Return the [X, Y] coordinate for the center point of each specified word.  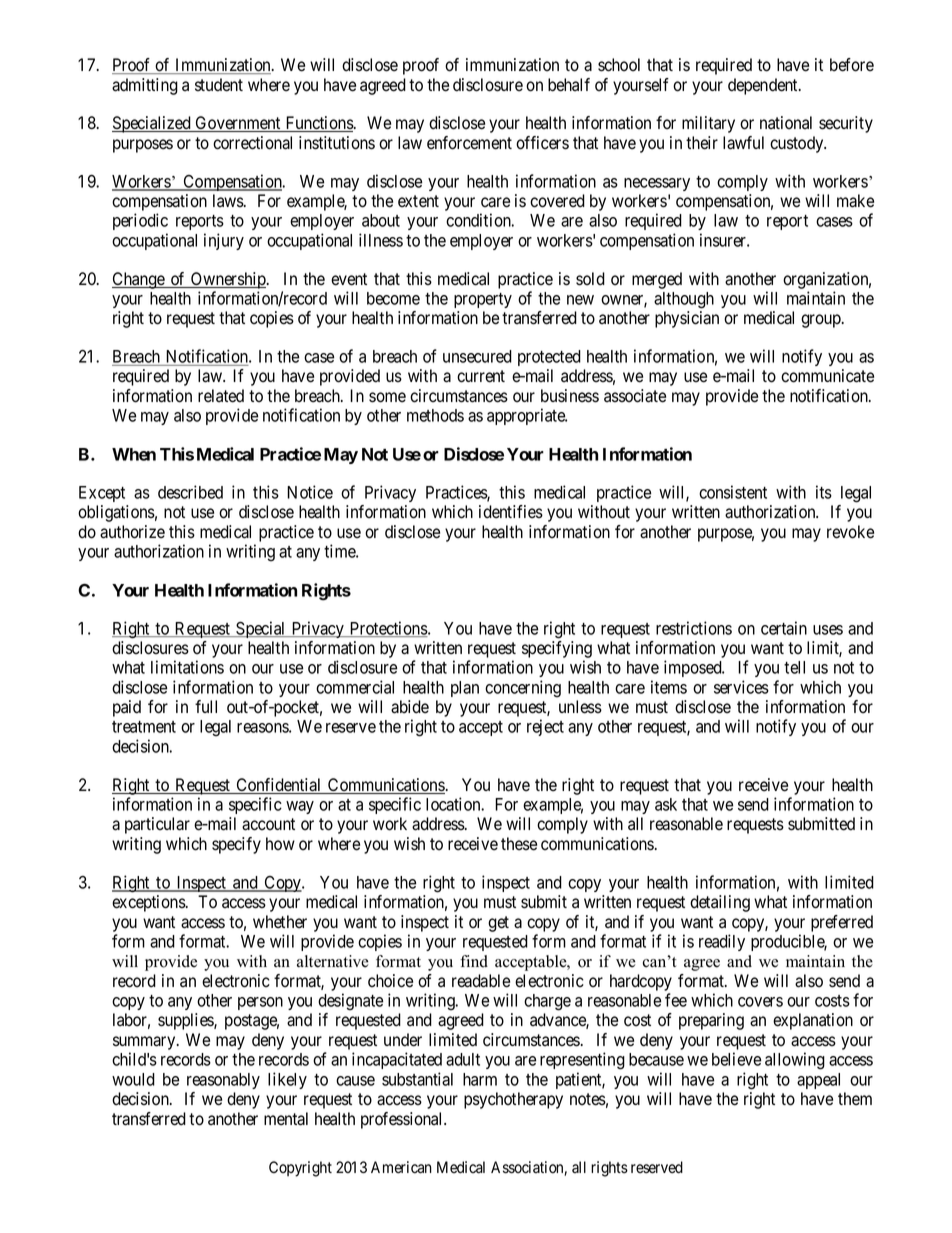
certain [784, 628]
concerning [523, 689]
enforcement [469, 143]
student [219, 85]
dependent [764, 86]
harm [480, 1079]
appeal [818, 1081]
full [206, 706]
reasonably [223, 1081]
